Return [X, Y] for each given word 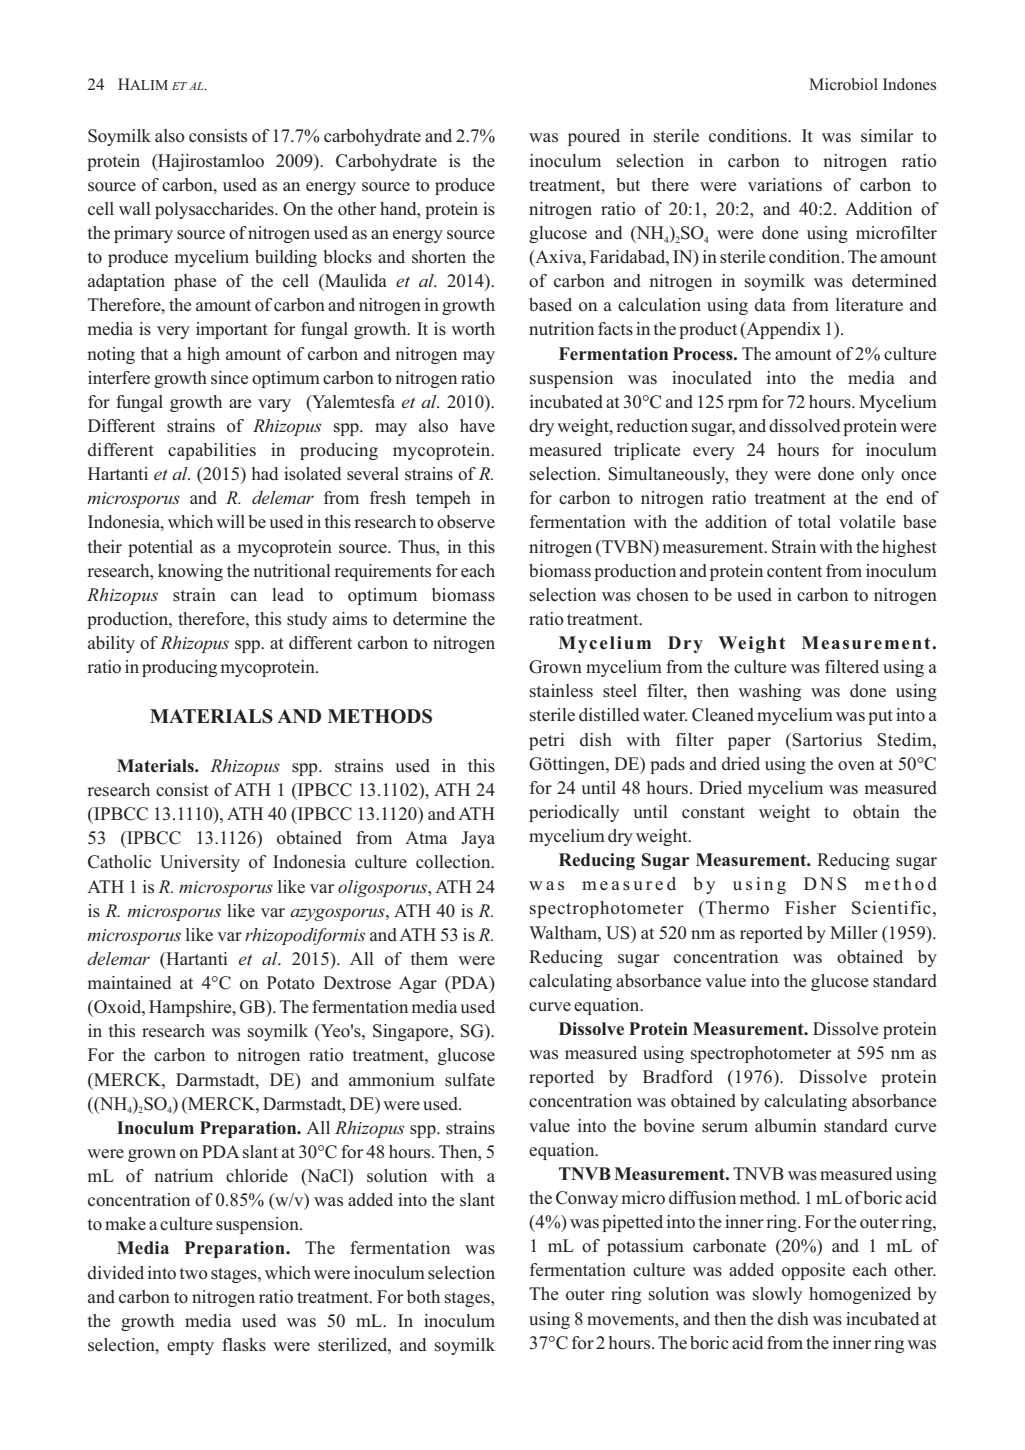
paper [749, 743]
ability [111, 644]
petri [546, 741]
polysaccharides [215, 210]
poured [594, 137]
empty [190, 1347]
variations [785, 185]
